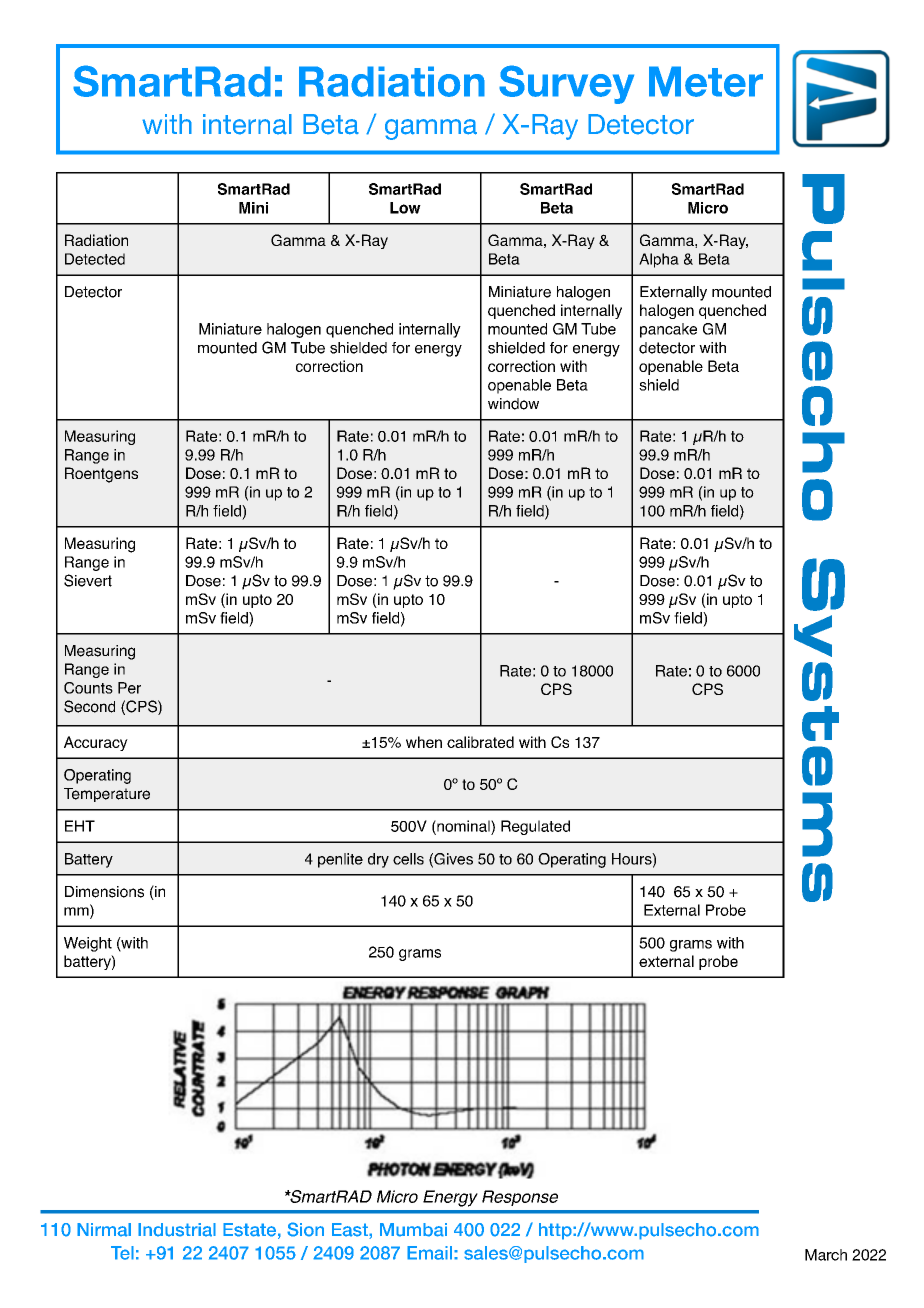 The image size is (924, 1308). I want to click on Mumbai, so click(413, 1230).
